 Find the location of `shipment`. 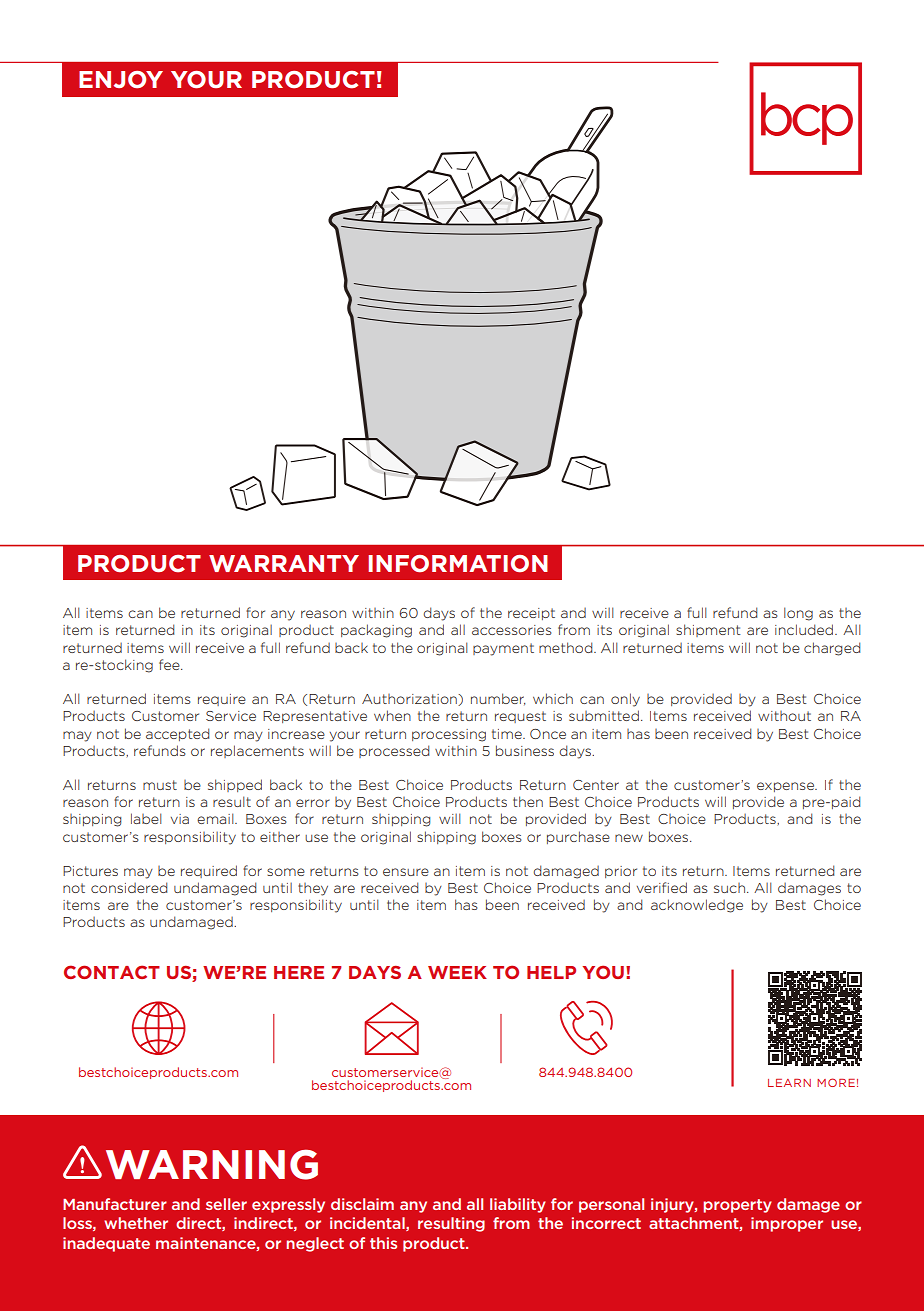

shipment is located at coordinates (708, 630).
